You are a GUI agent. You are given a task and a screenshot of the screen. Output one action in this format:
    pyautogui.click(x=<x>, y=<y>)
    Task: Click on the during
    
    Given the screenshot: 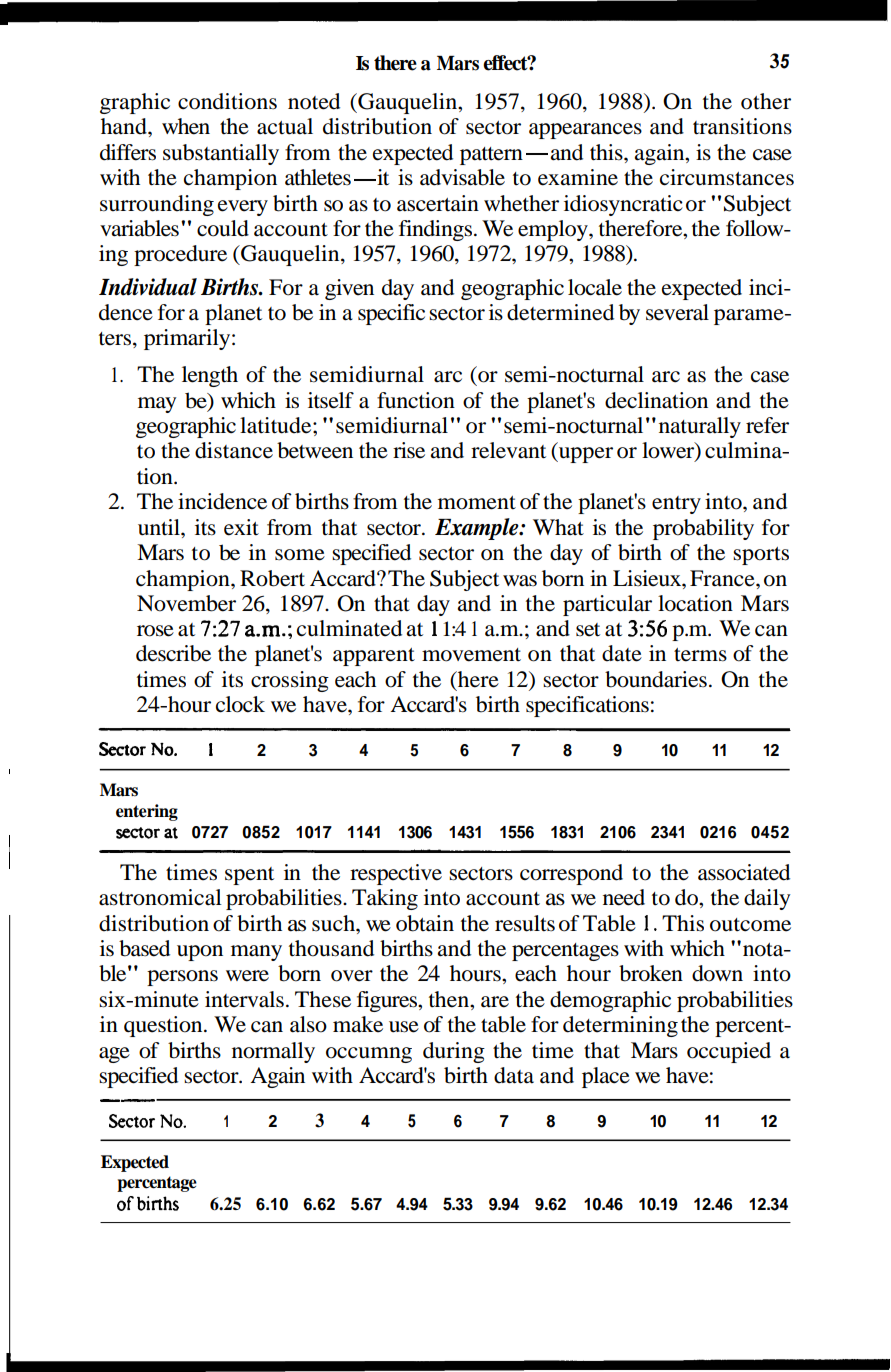 What is the action you would take?
    pyautogui.click(x=454, y=1052)
